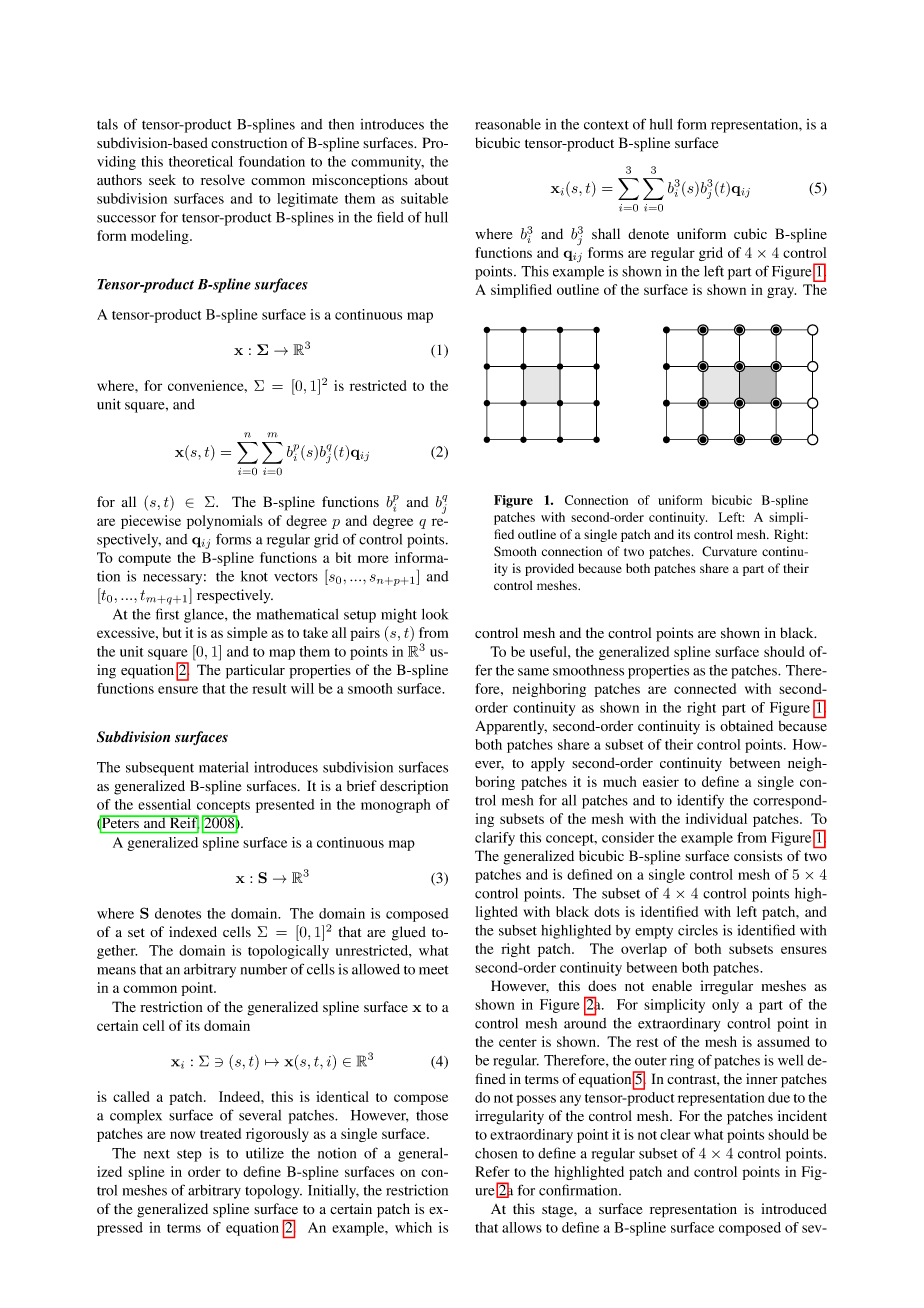 The height and width of the page is (1308, 924). What do you see at coordinates (700, 801) in the page?
I see `identify` at bounding box center [700, 801].
